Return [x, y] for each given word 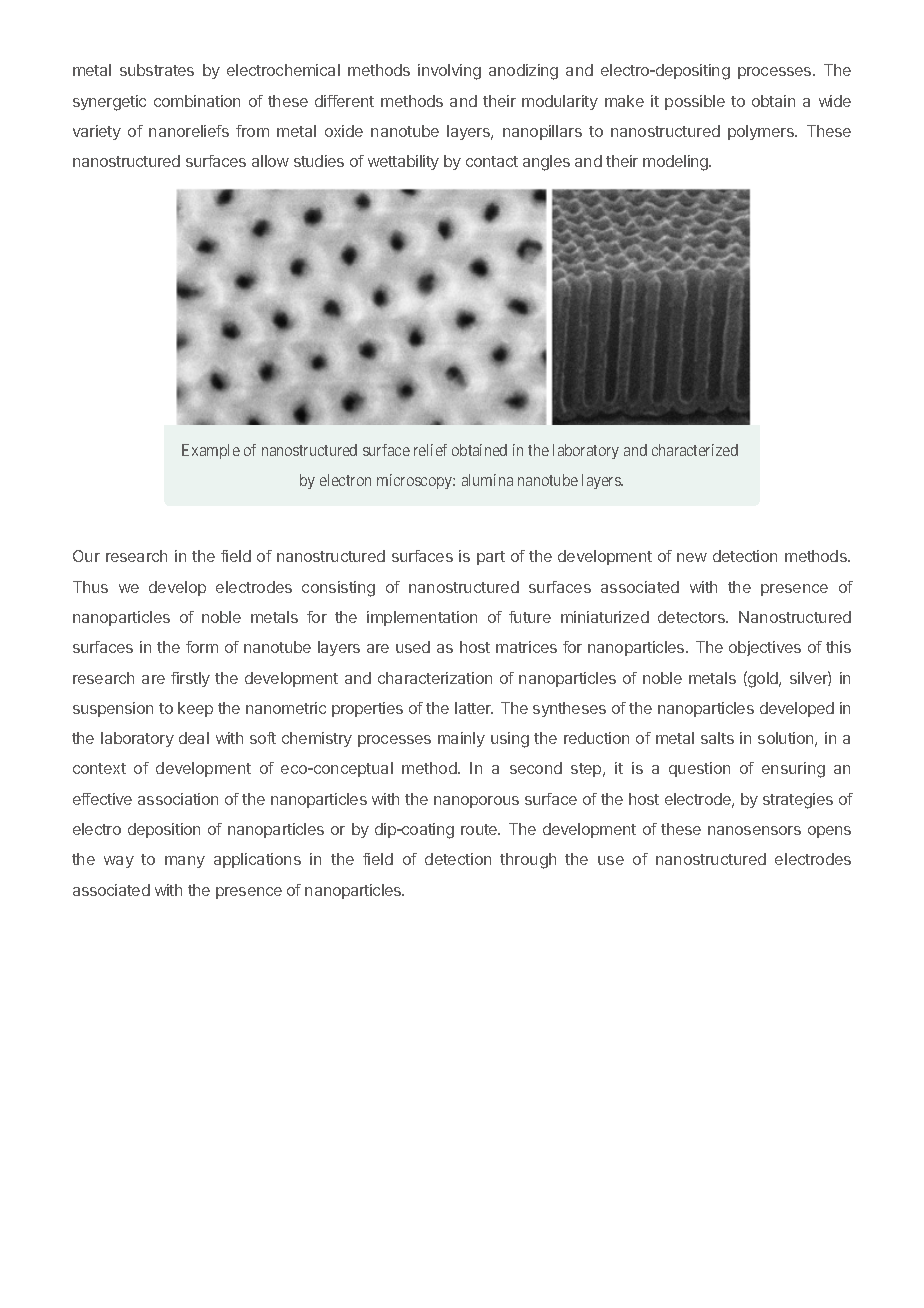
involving [449, 72]
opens [829, 832]
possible [695, 102]
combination [197, 101]
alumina [487, 480]
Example [211, 451]
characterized [695, 450]
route [480, 829]
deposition [164, 830]
